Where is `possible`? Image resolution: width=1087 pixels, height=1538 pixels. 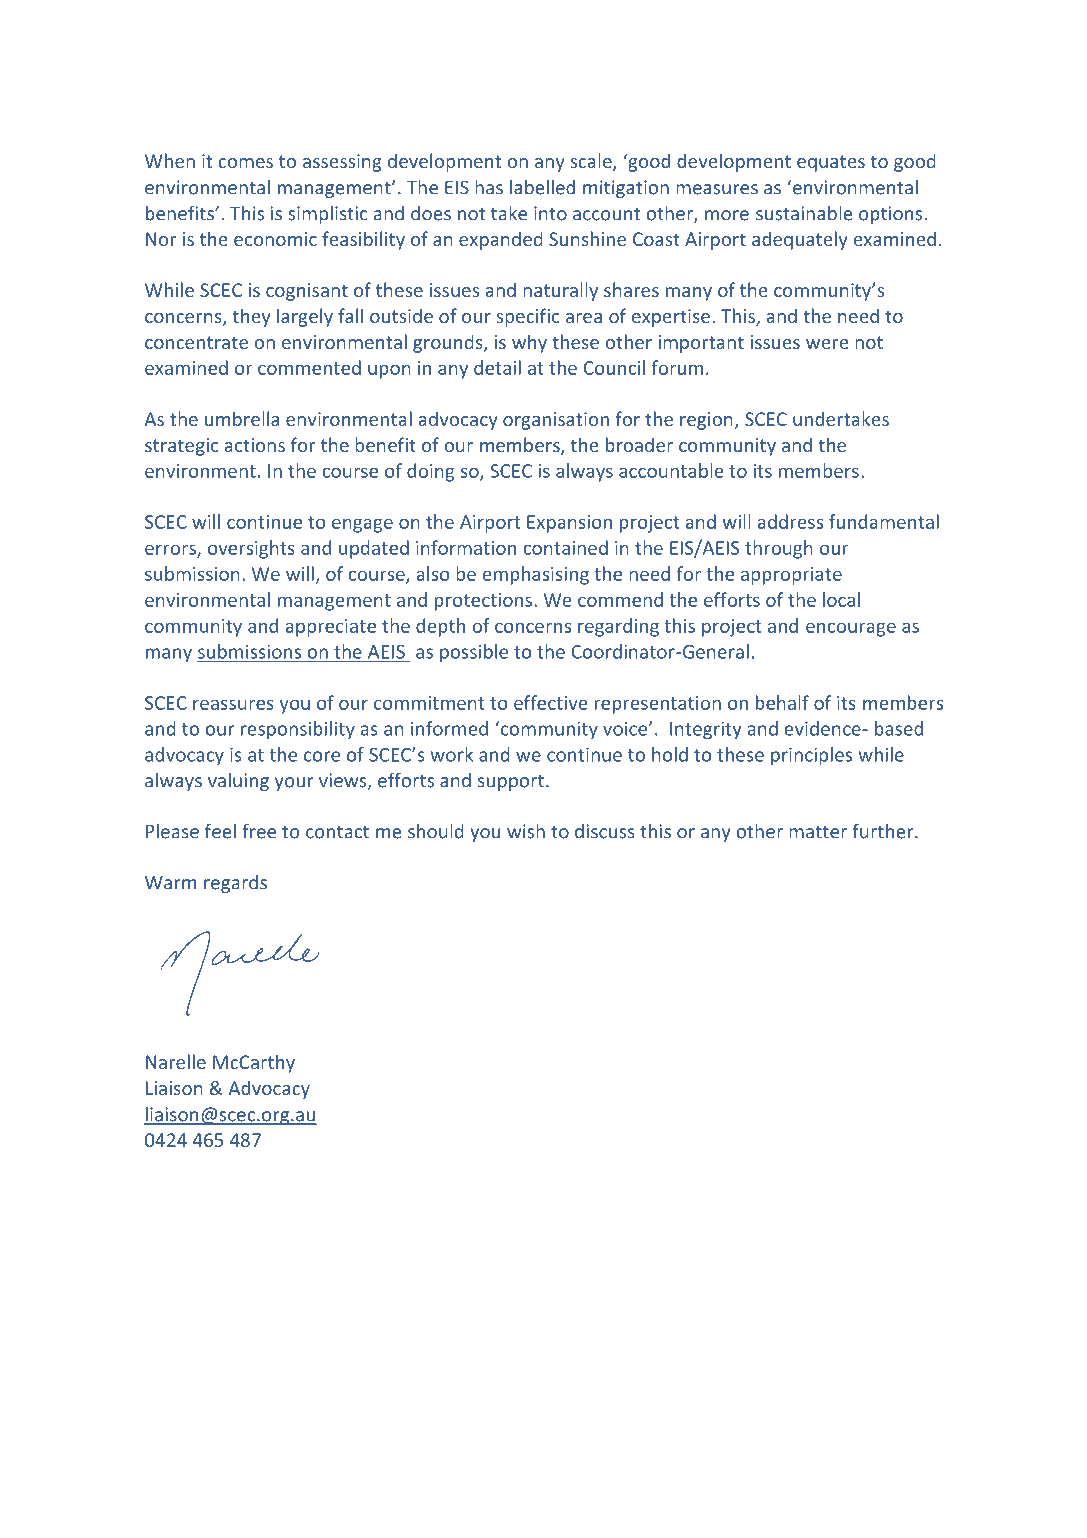
possible is located at coordinates (474, 653).
